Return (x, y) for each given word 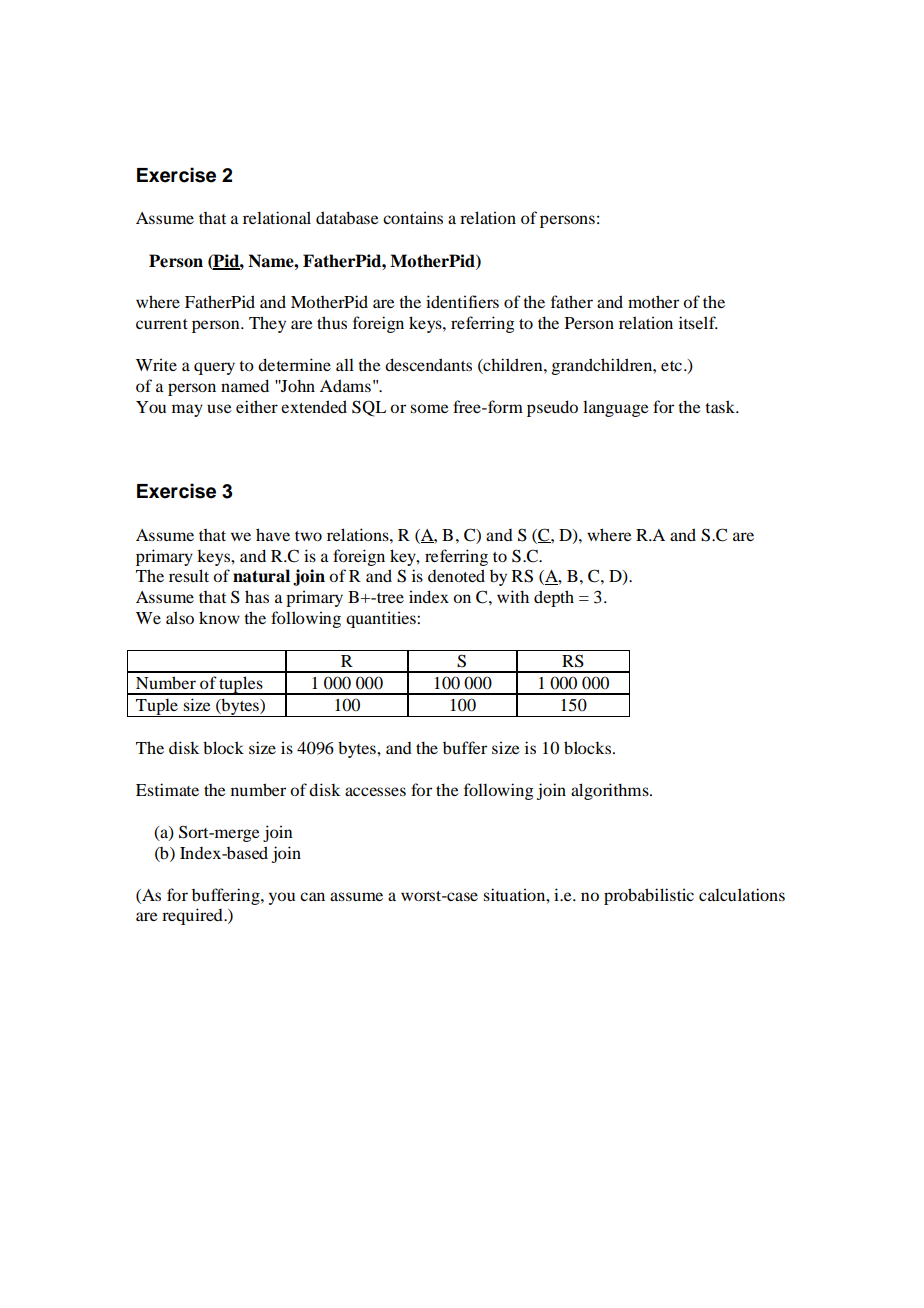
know (219, 617)
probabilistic (649, 896)
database (347, 217)
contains (413, 217)
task (721, 406)
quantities (382, 619)
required (193, 916)
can (312, 896)
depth (554, 598)
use (219, 408)
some (429, 408)
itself (698, 322)
